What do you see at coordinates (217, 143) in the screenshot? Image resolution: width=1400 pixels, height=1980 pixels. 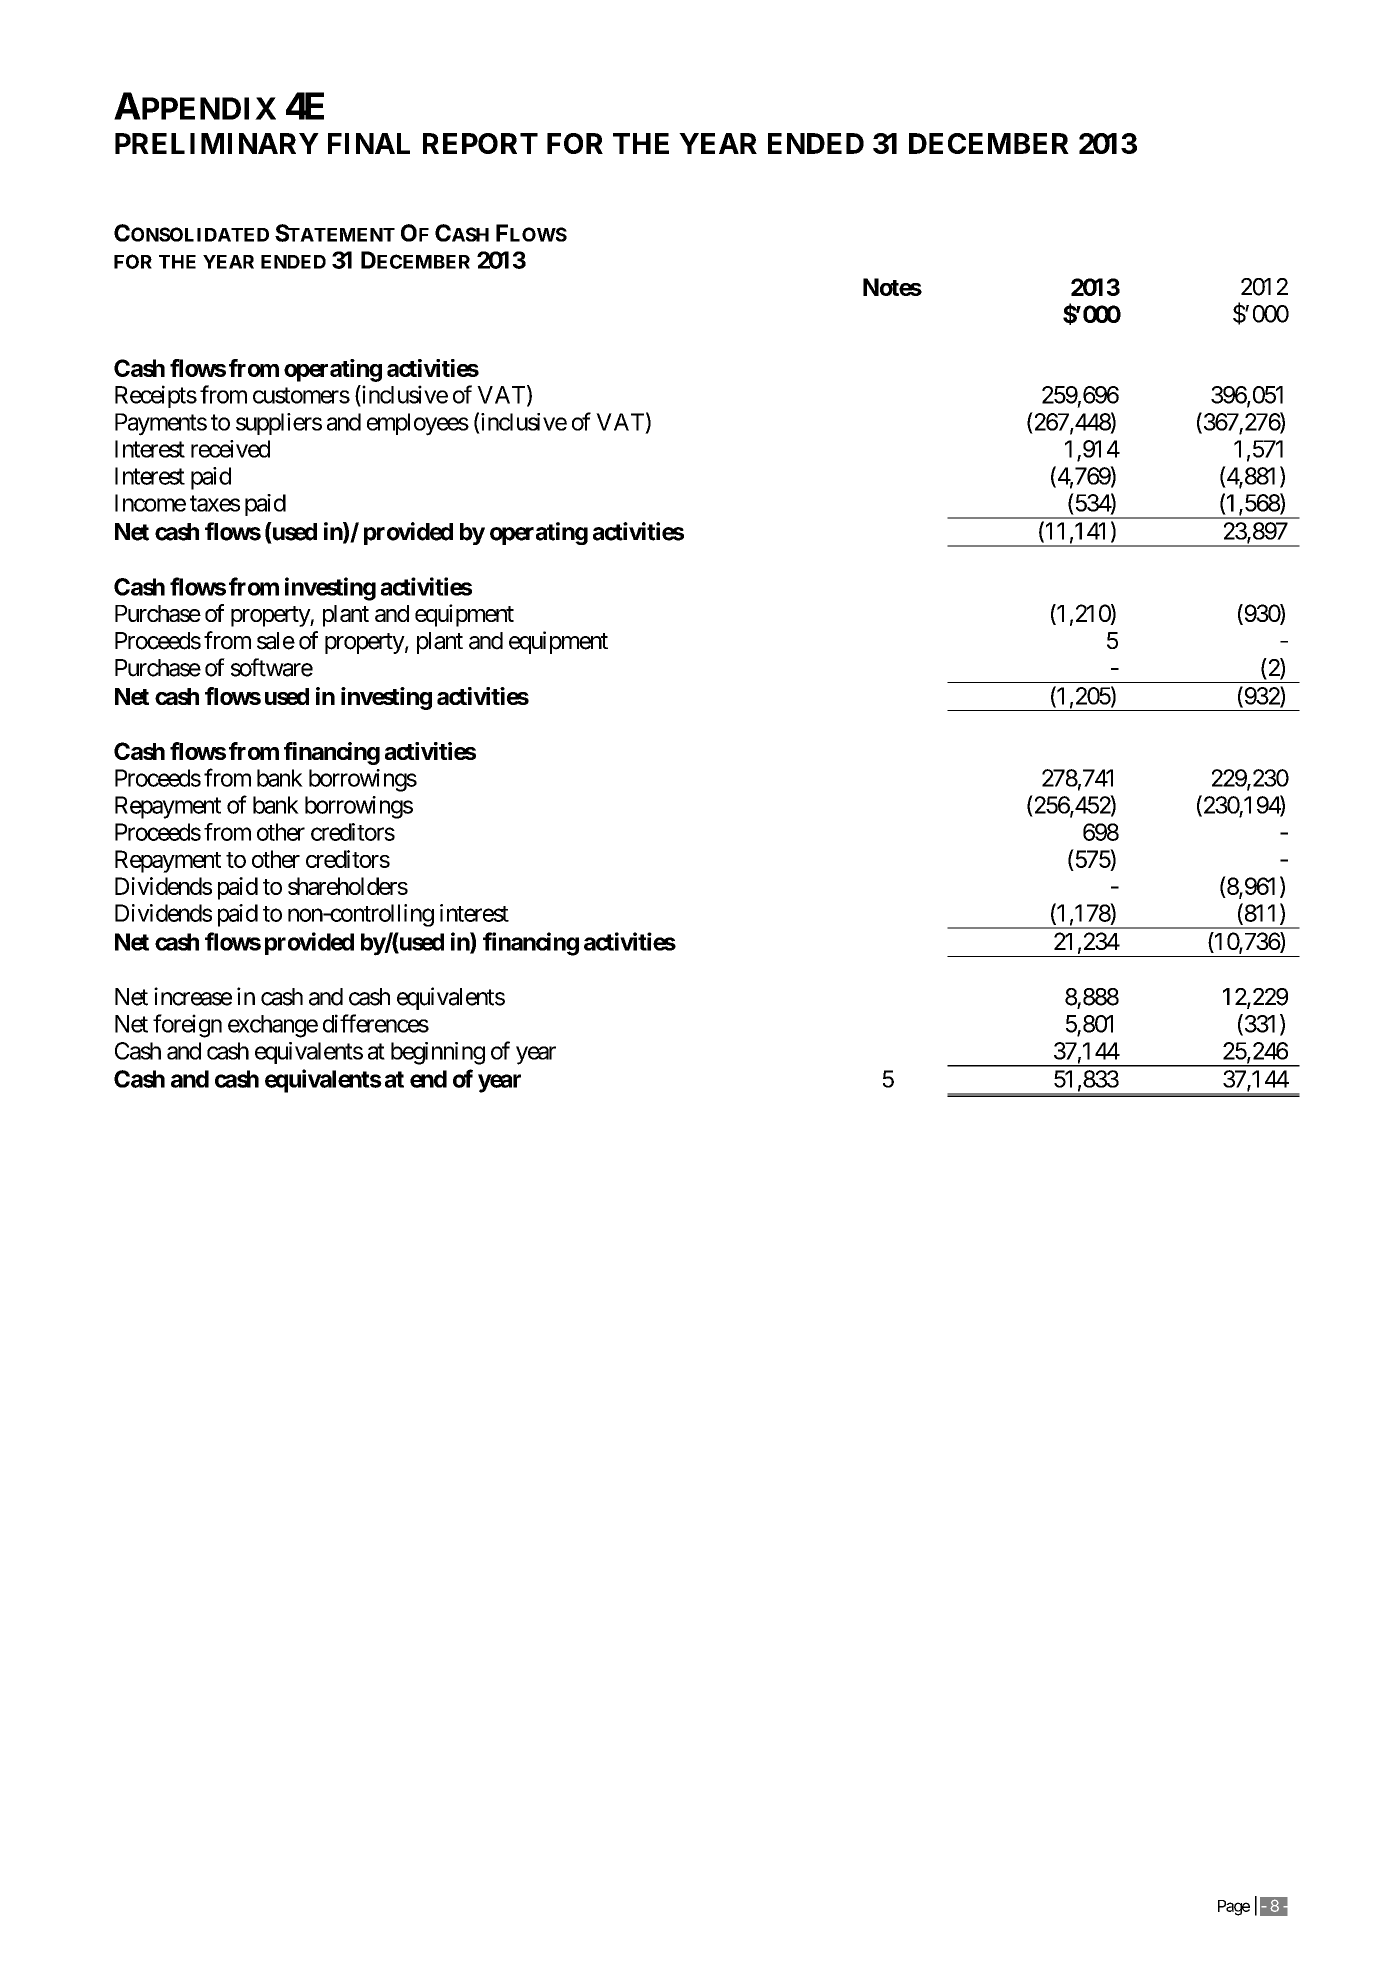 I see `PRELIMINARY` at bounding box center [217, 143].
